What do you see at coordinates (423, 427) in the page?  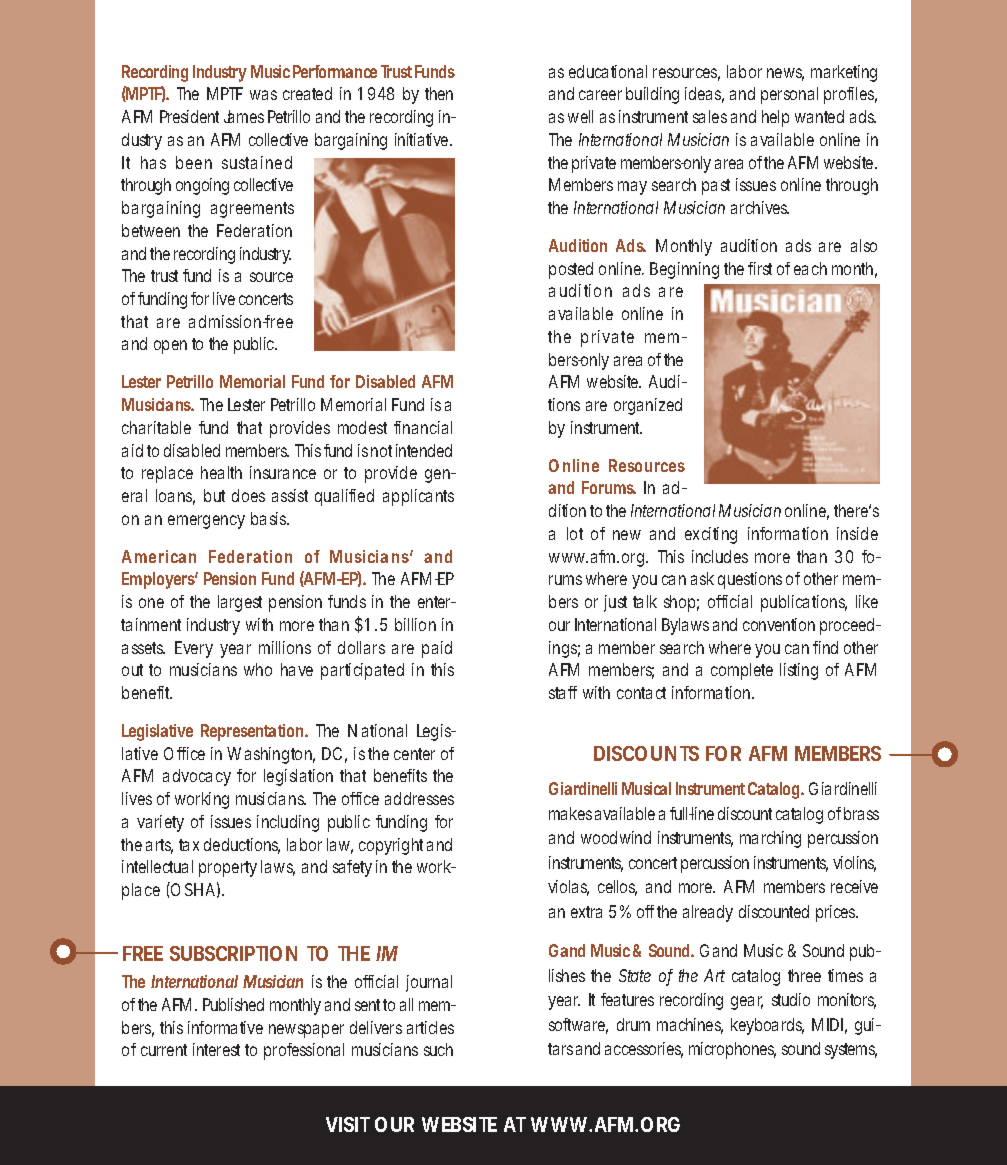 I see `financial` at bounding box center [423, 427].
